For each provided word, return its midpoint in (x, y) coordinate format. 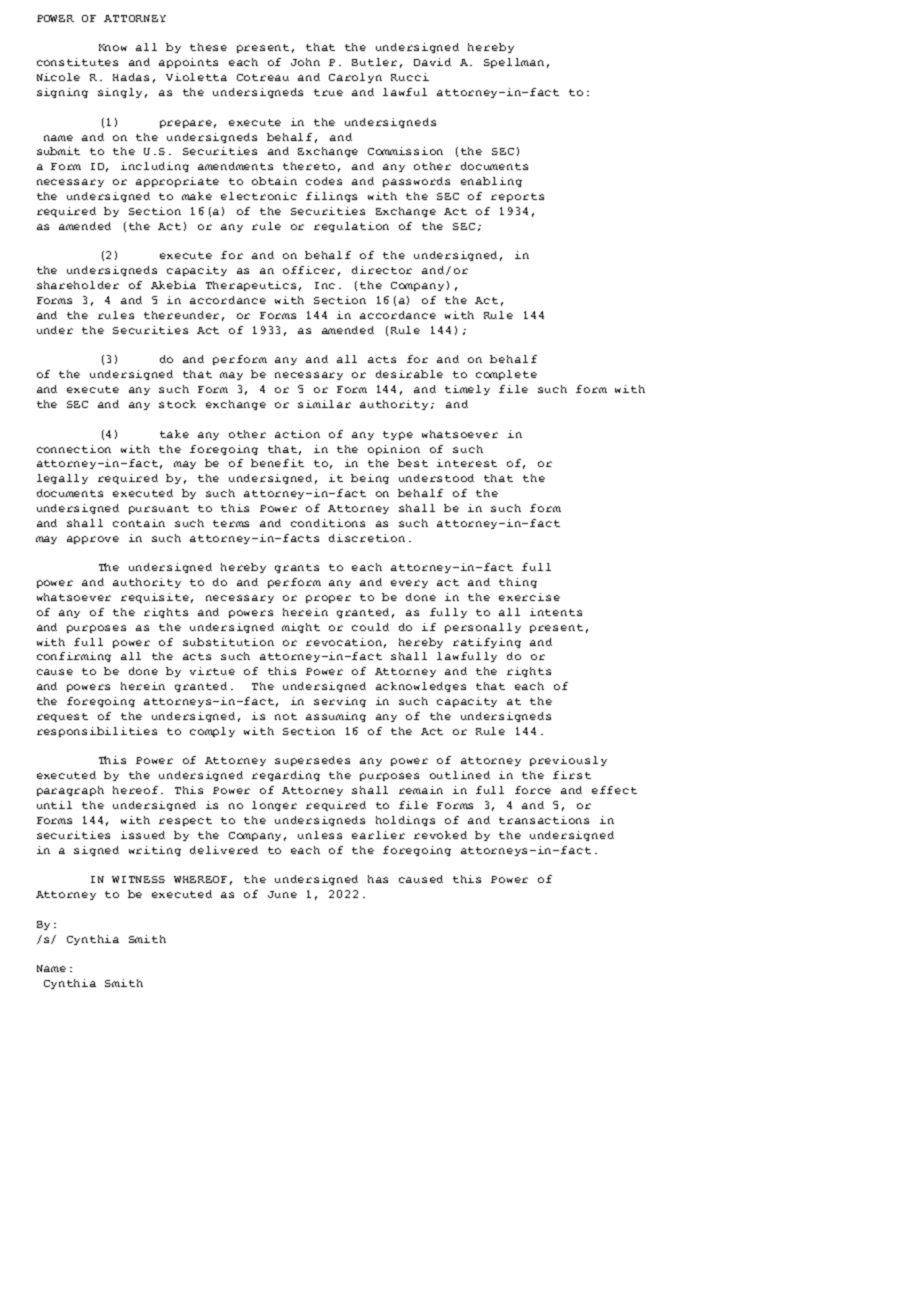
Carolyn (355, 78)
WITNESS (138, 879)
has (378, 879)
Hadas (131, 77)
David (432, 62)
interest (467, 463)
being (370, 479)
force (533, 790)
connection (74, 449)
